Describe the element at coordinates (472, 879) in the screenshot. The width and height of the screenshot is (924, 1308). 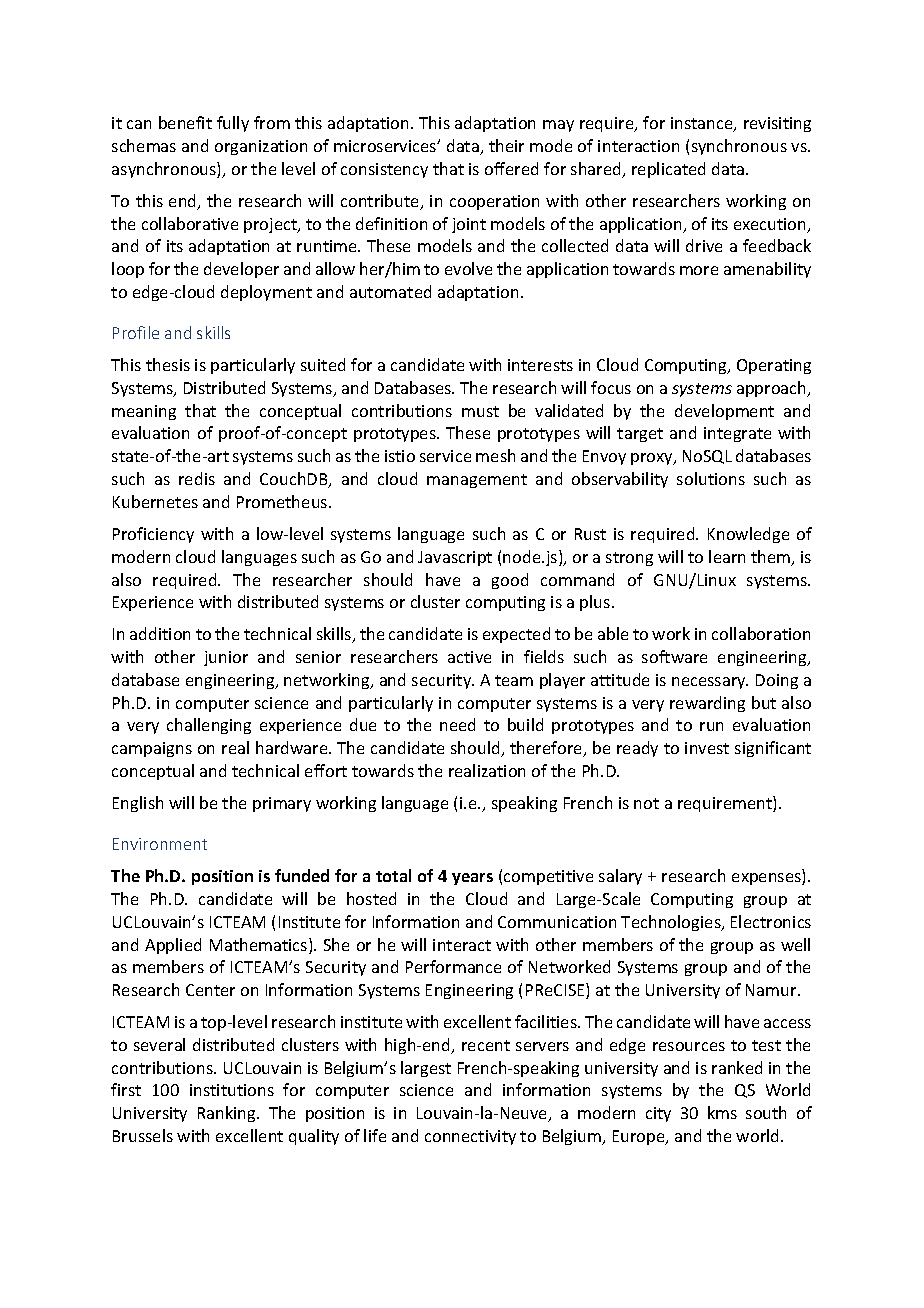
I see `years` at that location.
